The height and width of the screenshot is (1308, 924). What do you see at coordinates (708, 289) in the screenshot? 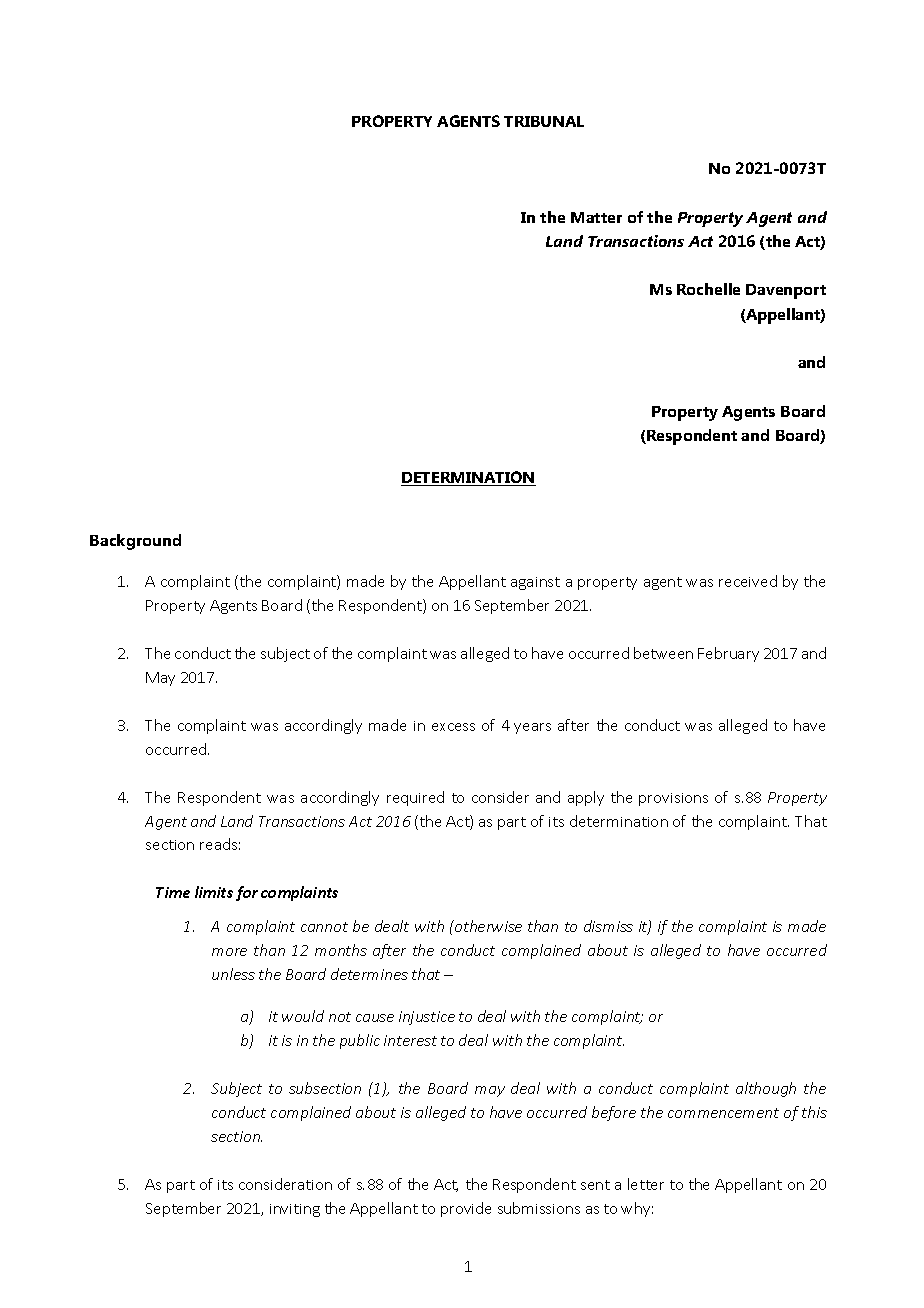
I see `Rochelle` at bounding box center [708, 289].
